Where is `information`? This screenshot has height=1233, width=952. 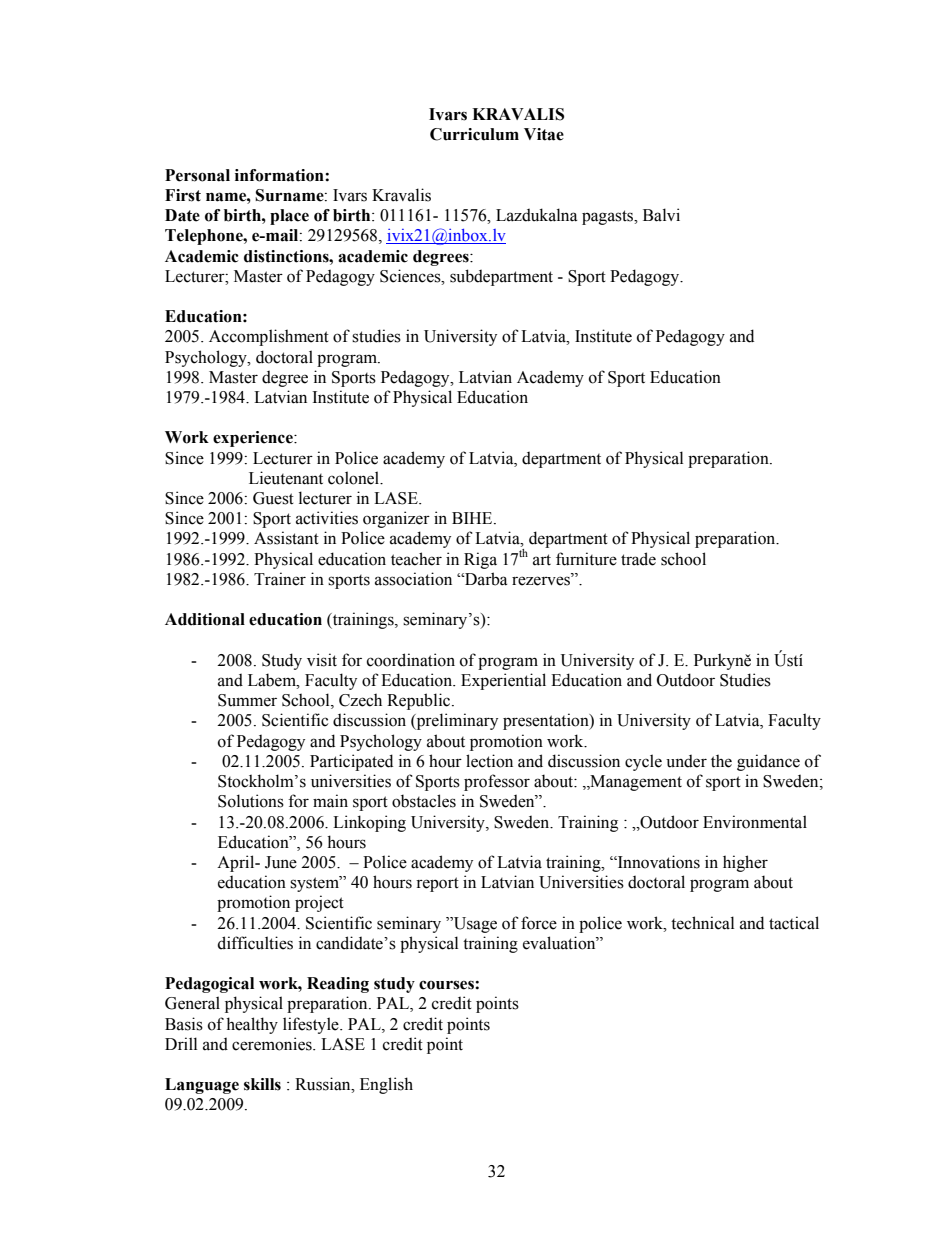
information is located at coordinates (280, 175).
